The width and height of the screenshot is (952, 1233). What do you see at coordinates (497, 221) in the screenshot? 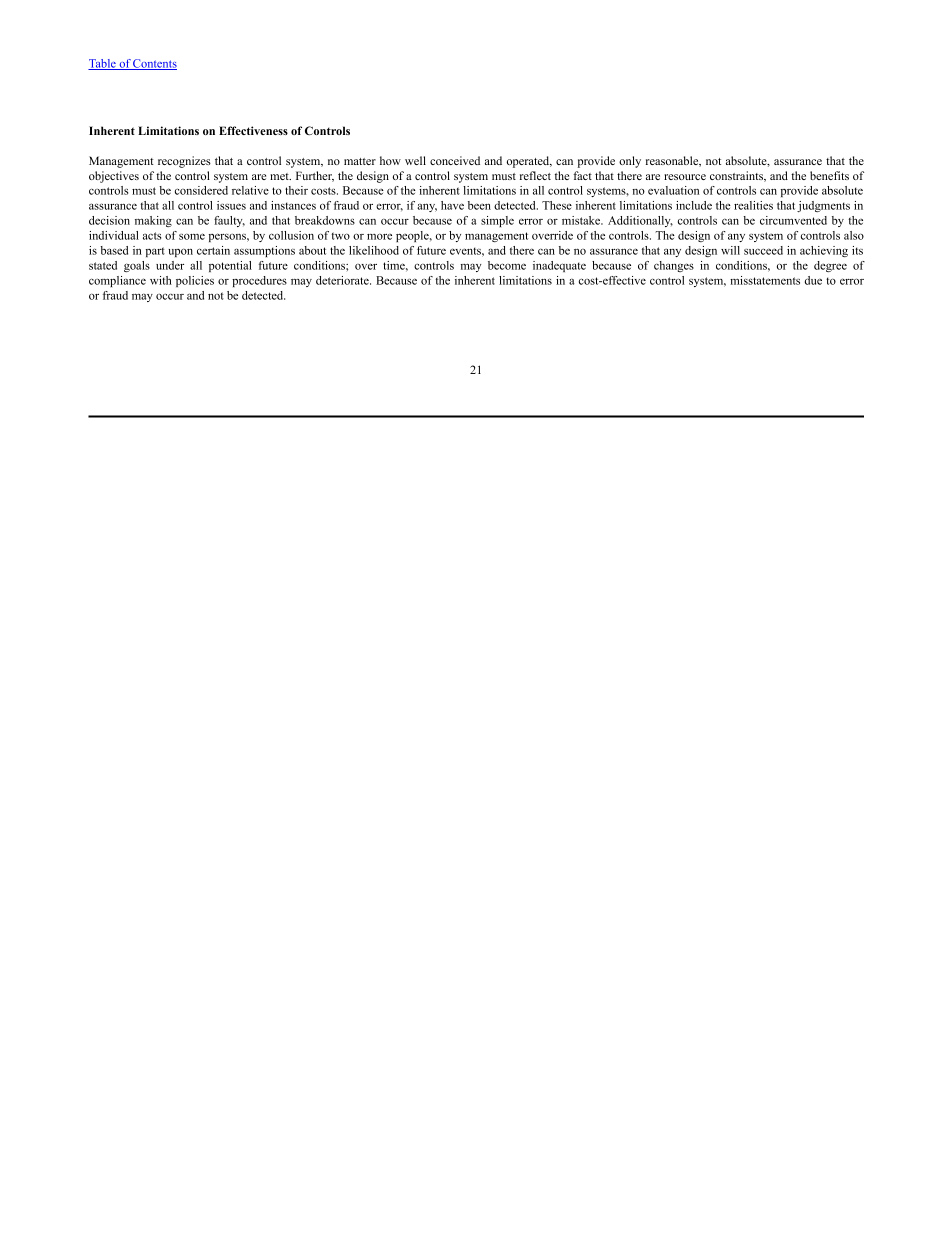
I see `simple` at bounding box center [497, 221].
